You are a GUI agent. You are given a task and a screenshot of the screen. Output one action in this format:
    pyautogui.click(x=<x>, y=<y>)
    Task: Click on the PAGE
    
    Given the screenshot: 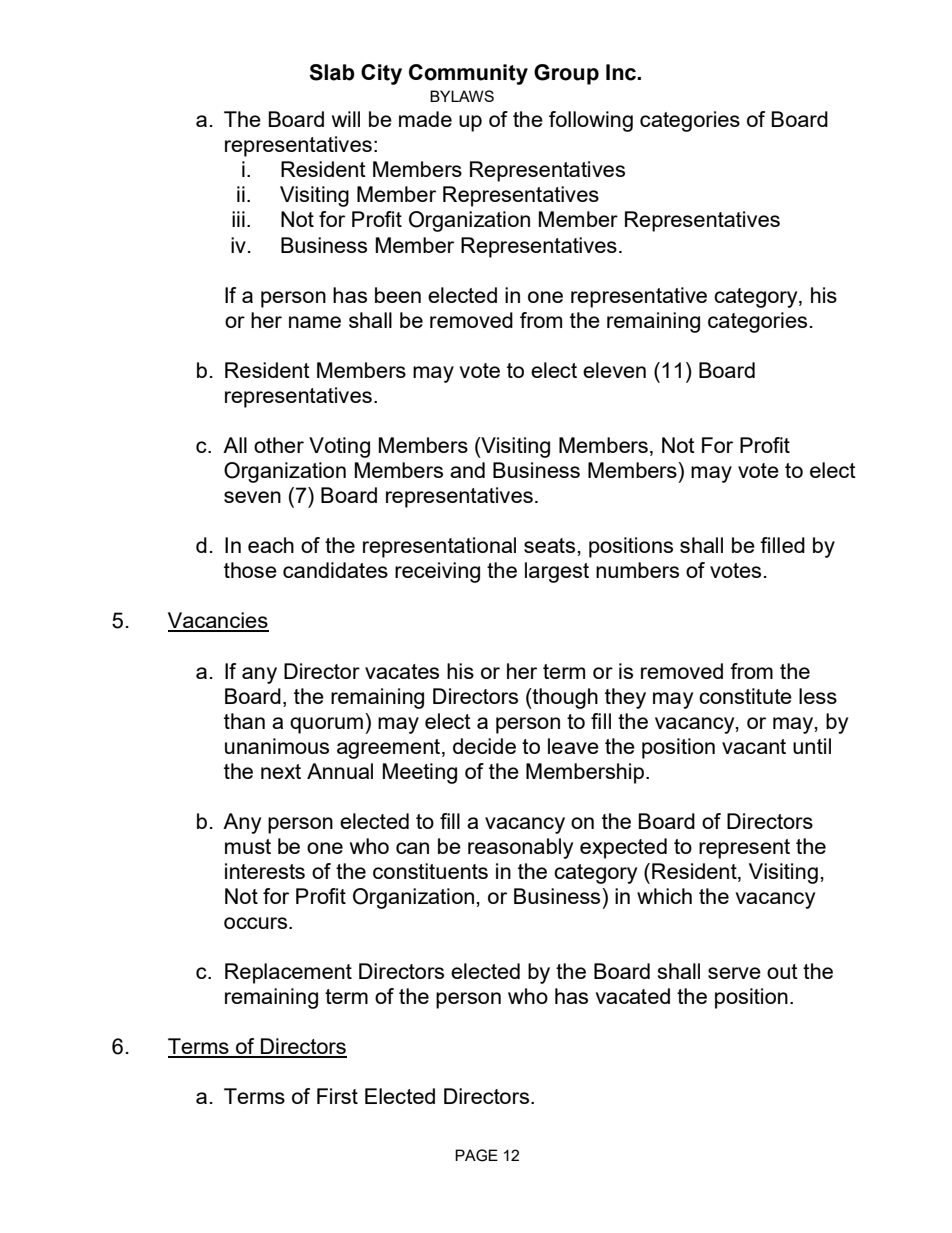 What is the action you would take?
    pyautogui.click(x=476, y=1155)
